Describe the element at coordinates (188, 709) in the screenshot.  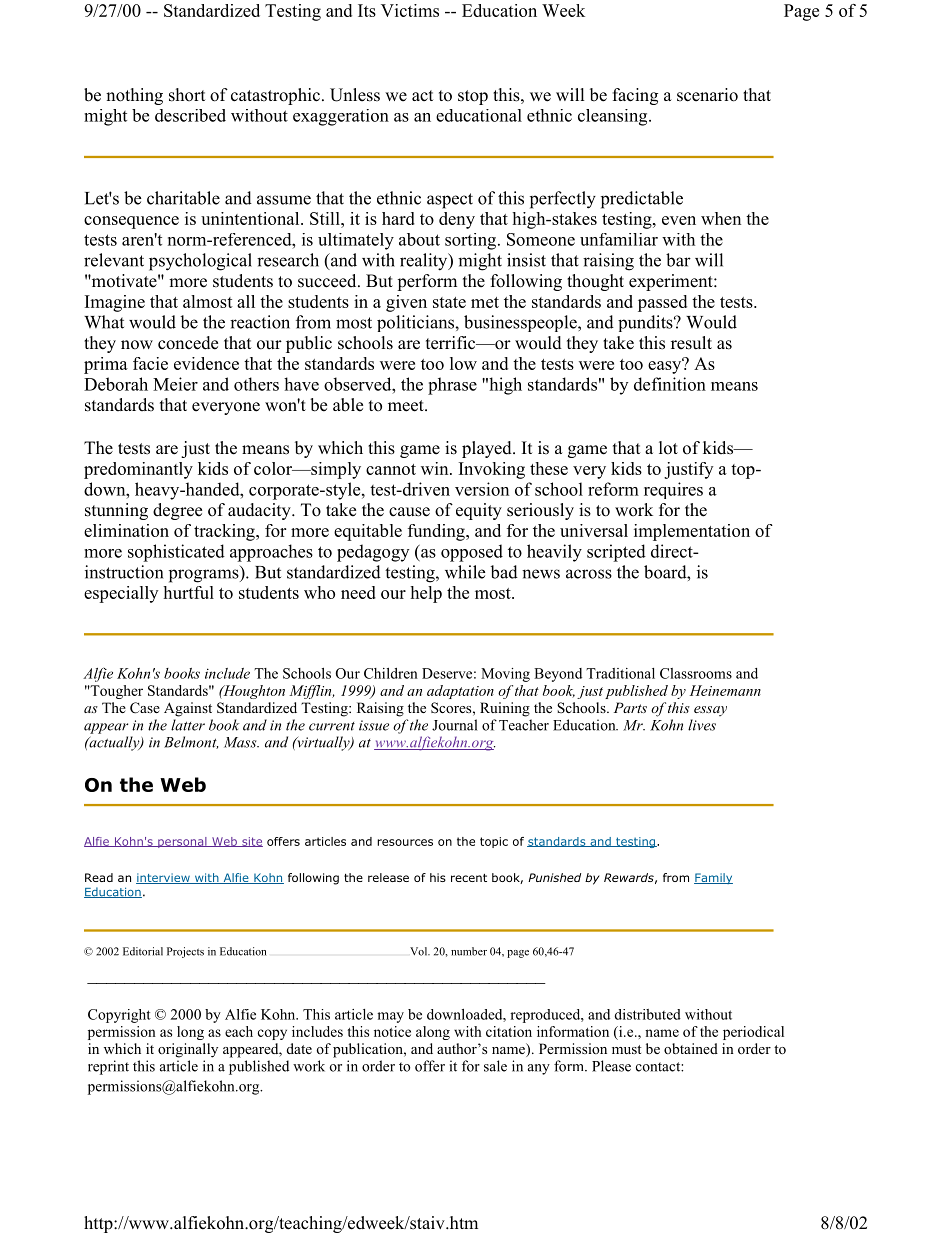
I see `Against` at that location.
